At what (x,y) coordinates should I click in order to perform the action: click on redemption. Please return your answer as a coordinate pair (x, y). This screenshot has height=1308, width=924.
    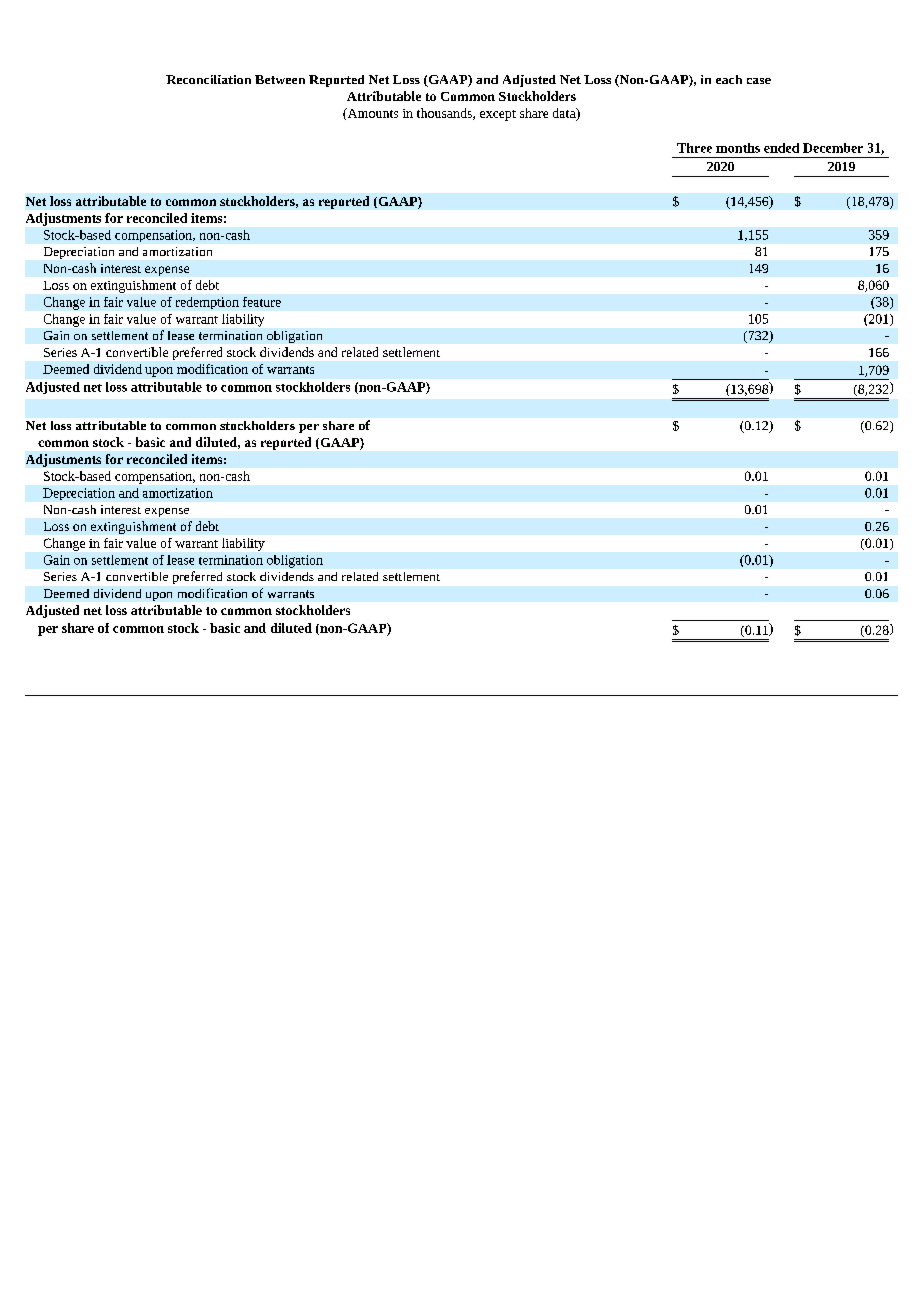
    Looking at the image, I should click on (207, 303).
